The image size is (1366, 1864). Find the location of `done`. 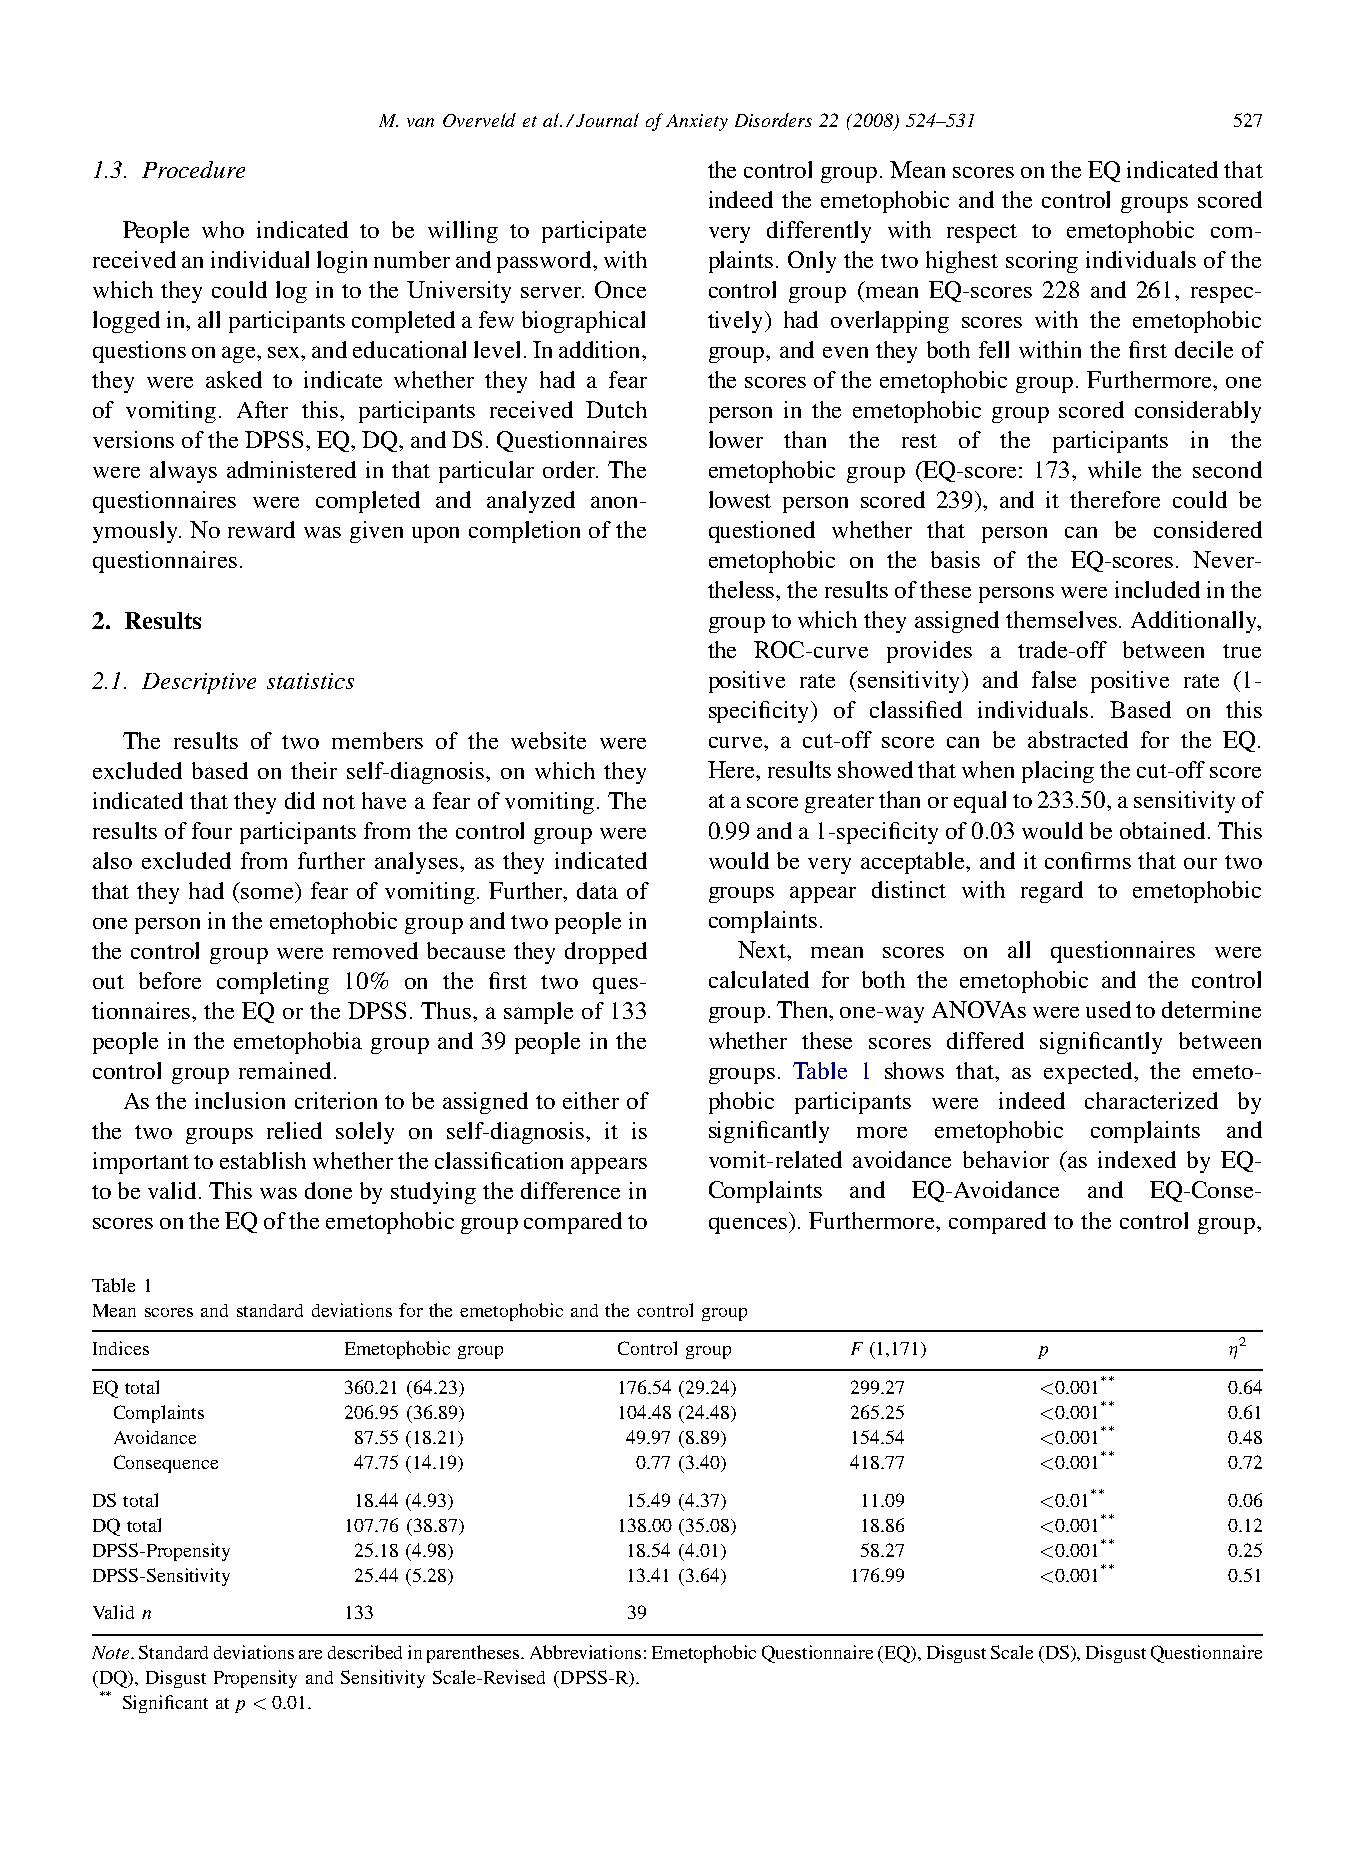

done is located at coordinates (328, 1190).
